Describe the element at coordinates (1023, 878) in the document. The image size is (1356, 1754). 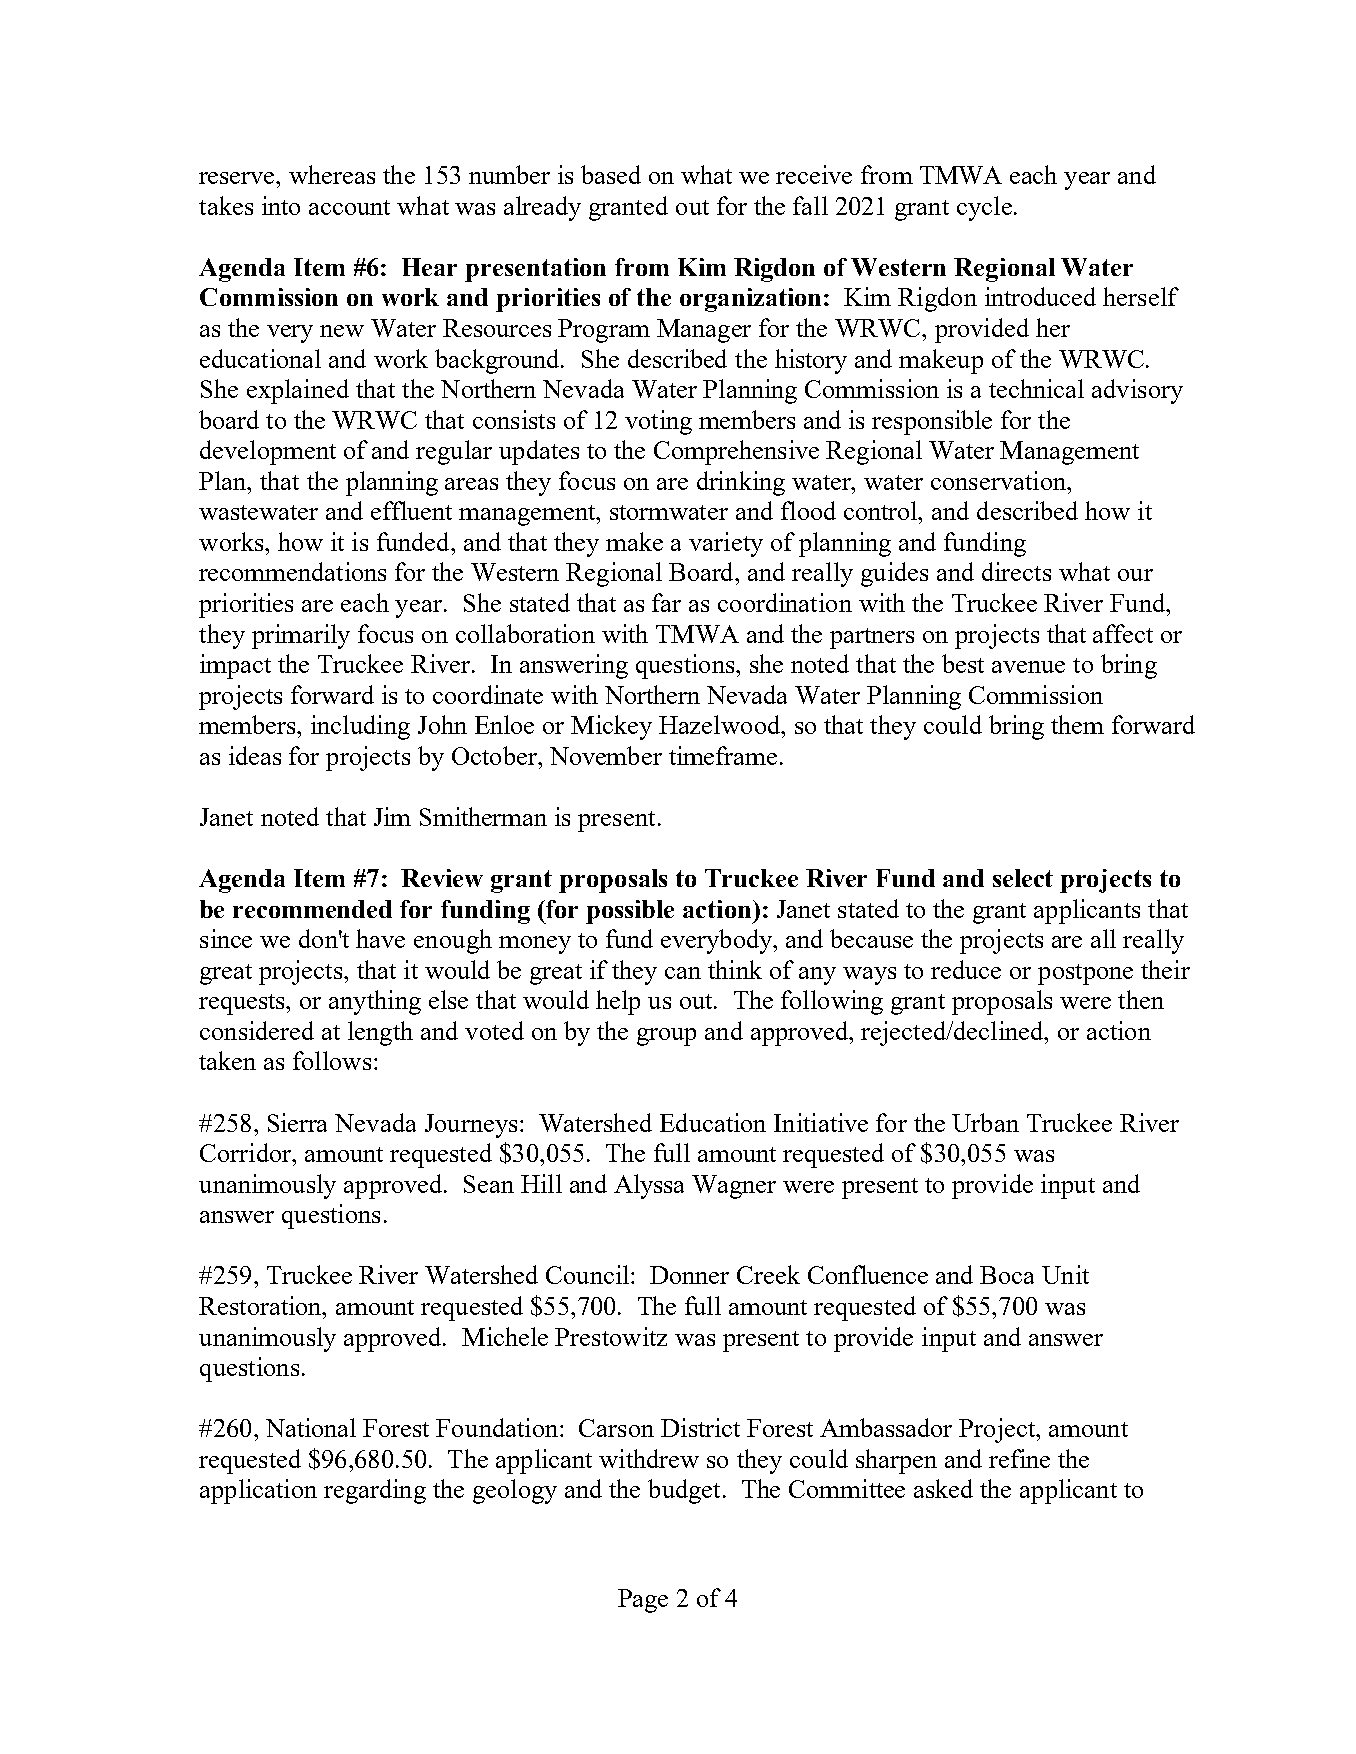
I see `select` at that location.
